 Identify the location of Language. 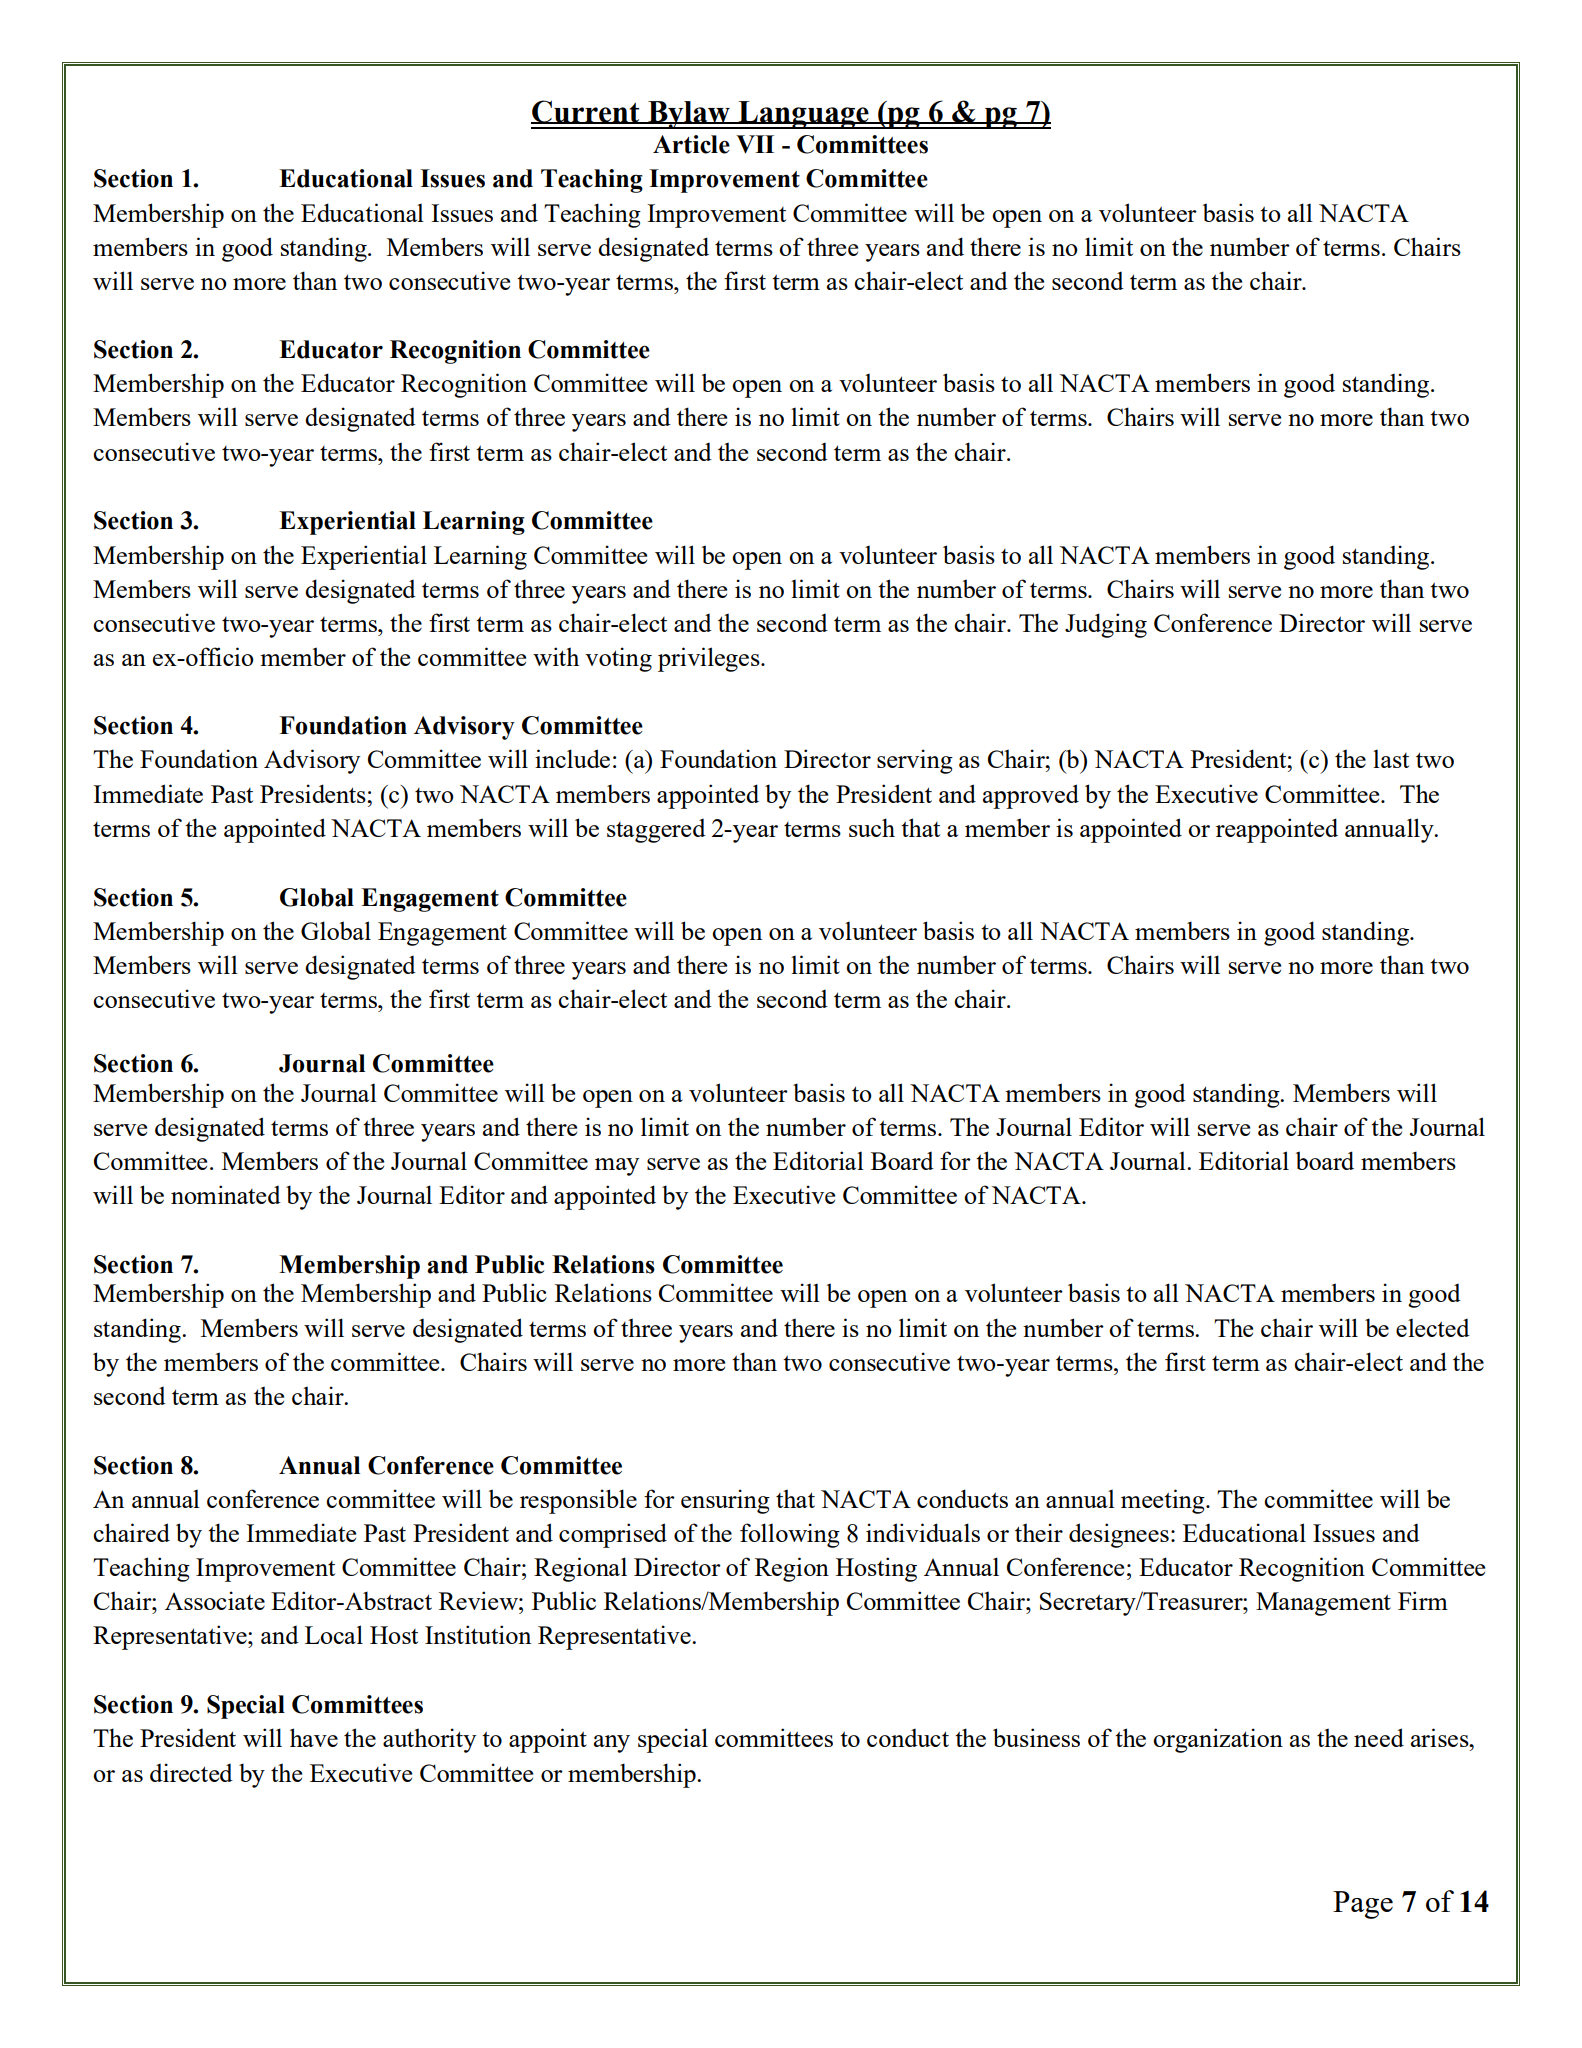
(803, 115).
